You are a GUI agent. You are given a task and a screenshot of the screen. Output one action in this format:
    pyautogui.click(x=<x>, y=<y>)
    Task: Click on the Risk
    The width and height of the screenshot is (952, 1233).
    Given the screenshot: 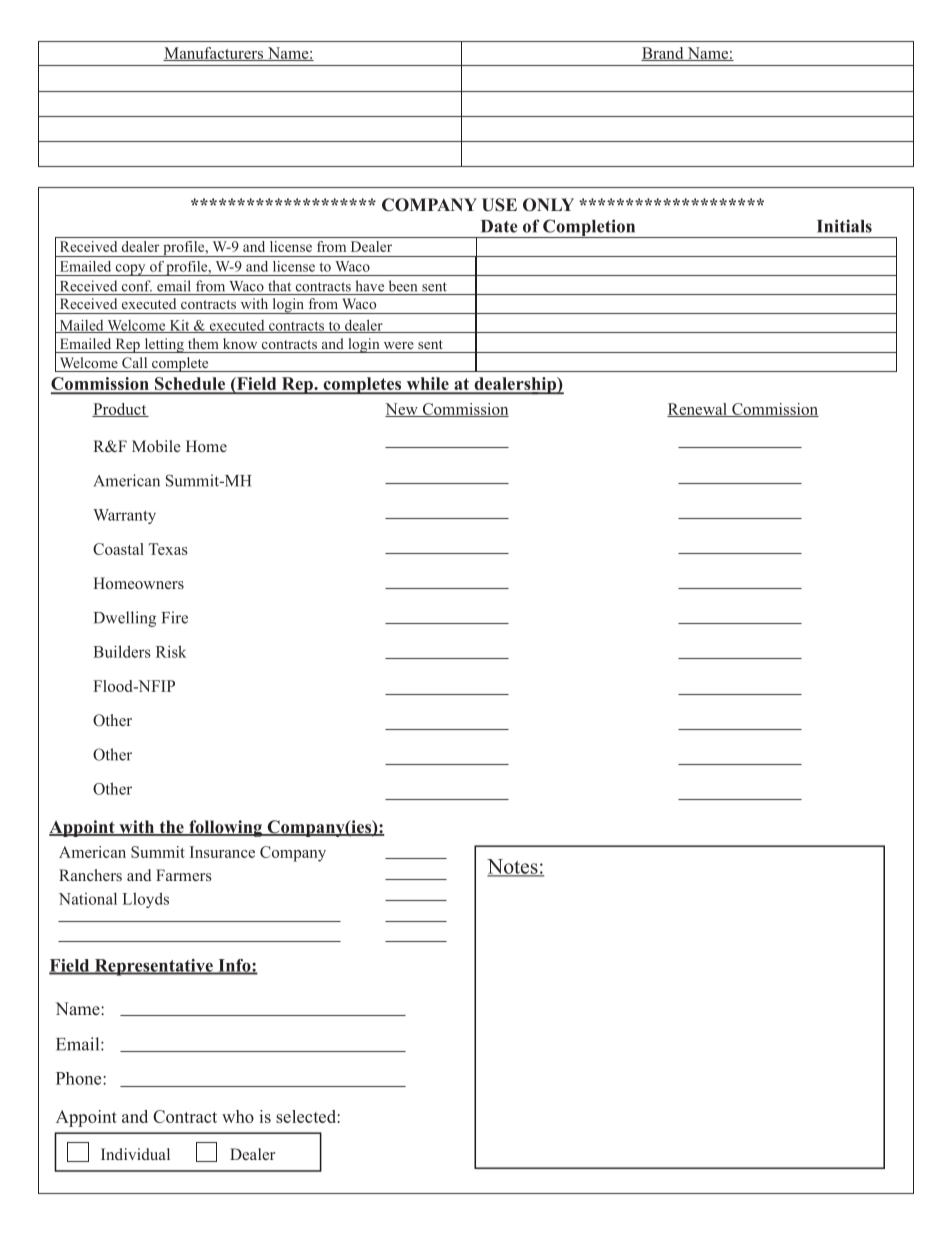 What is the action you would take?
    pyautogui.click(x=171, y=651)
